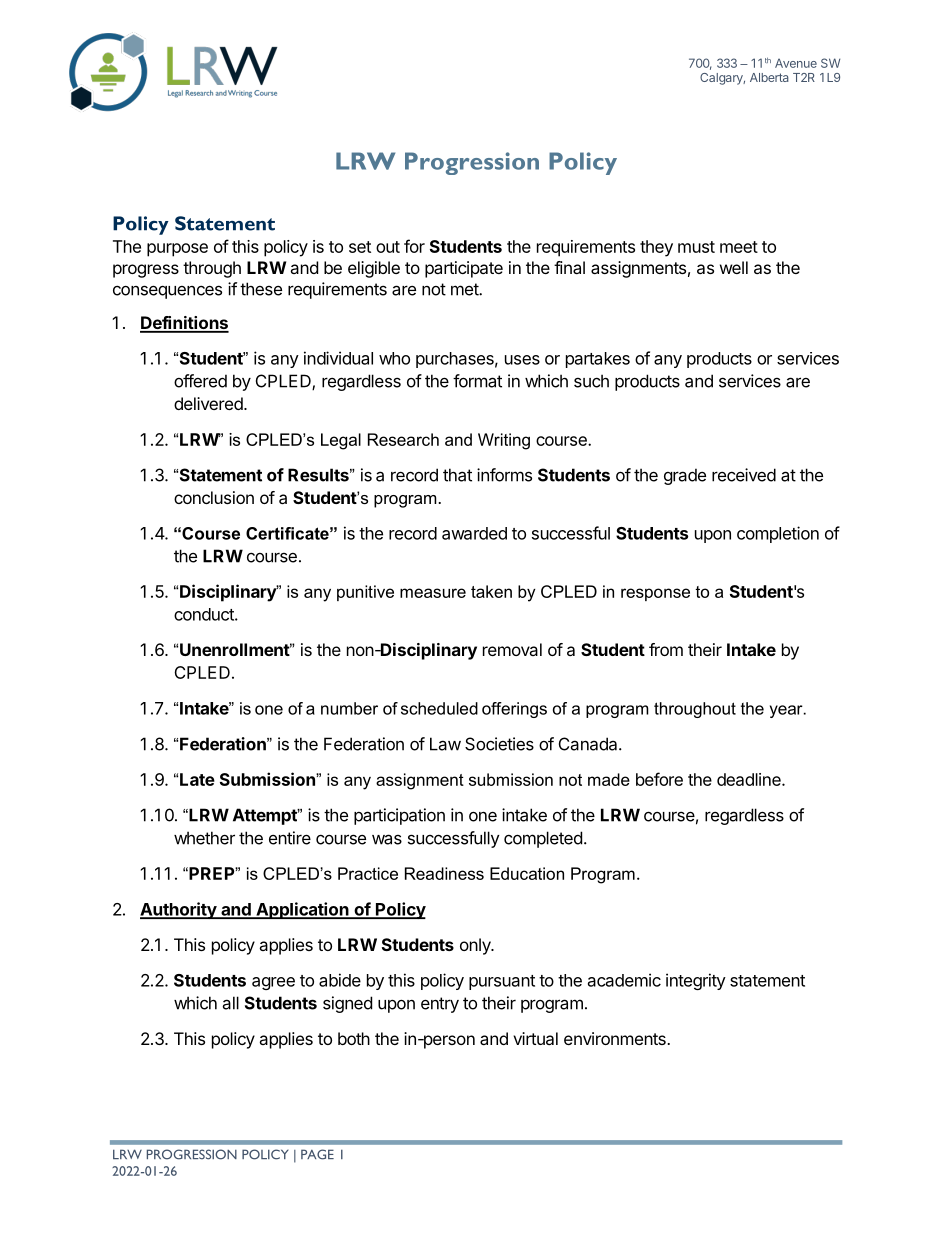 The image size is (952, 1233). I want to click on Alberta, so click(769, 77).
